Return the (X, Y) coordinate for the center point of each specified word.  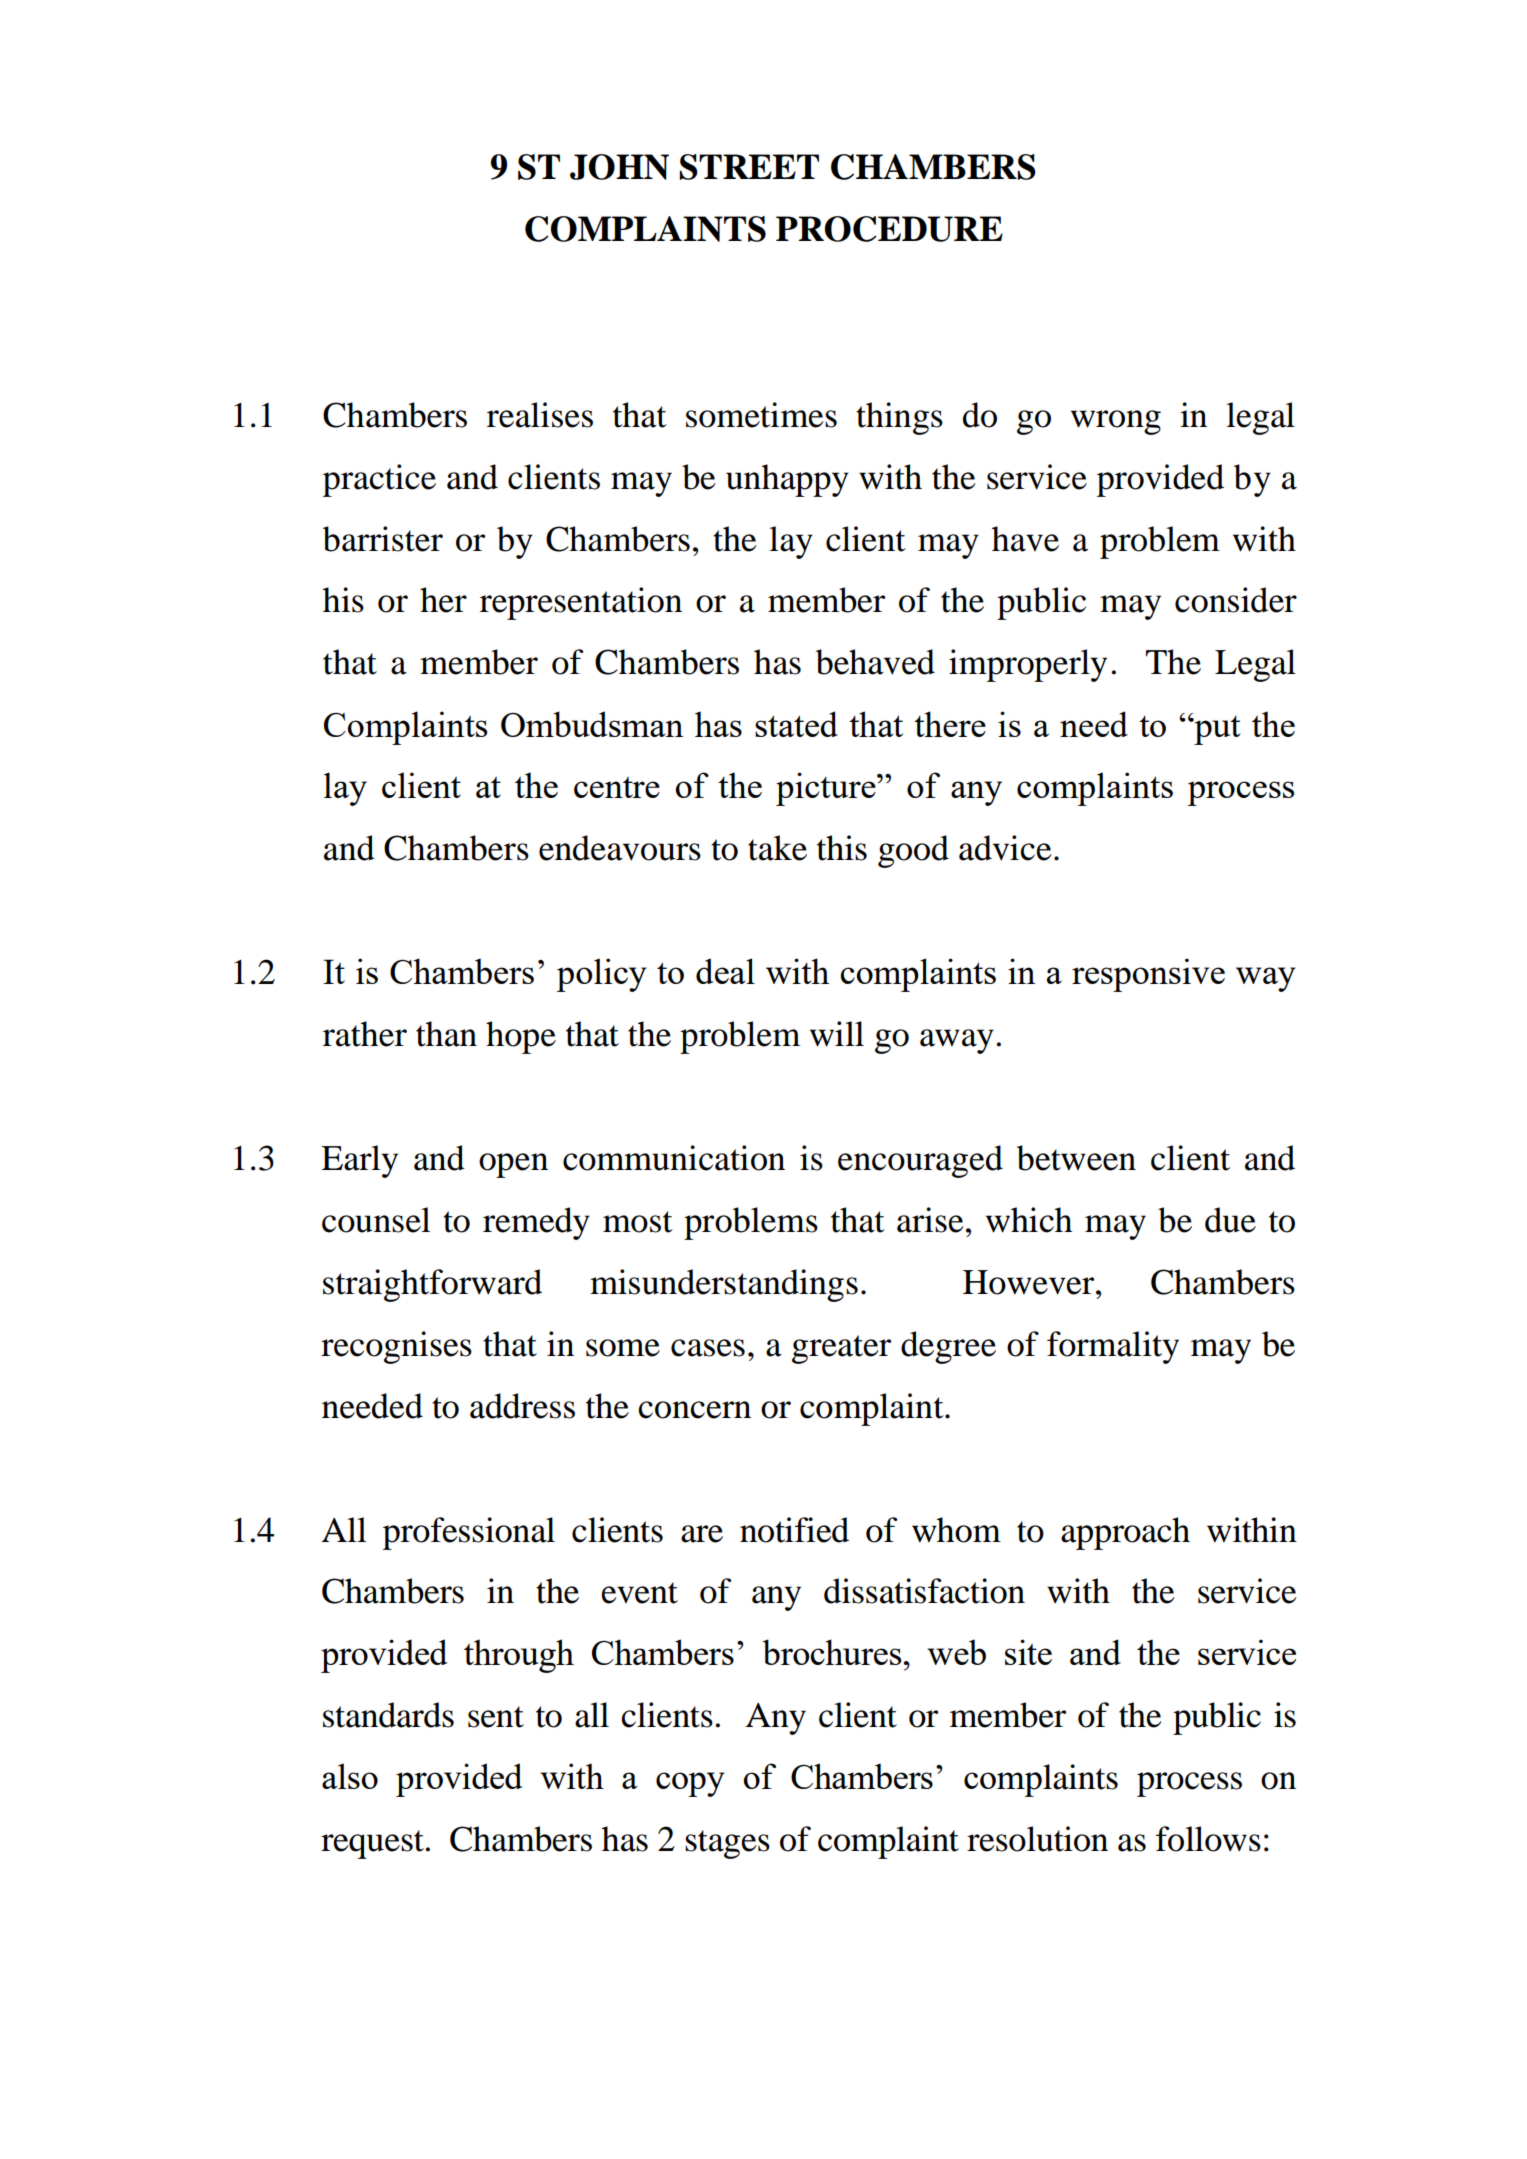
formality (1113, 1347)
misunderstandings (724, 1285)
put (1216, 729)
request (373, 1844)
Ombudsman (592, 724)
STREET (749, 167)
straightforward (432, 1285)
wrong (1116, 422)
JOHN (619, 167)
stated (796, 724)
